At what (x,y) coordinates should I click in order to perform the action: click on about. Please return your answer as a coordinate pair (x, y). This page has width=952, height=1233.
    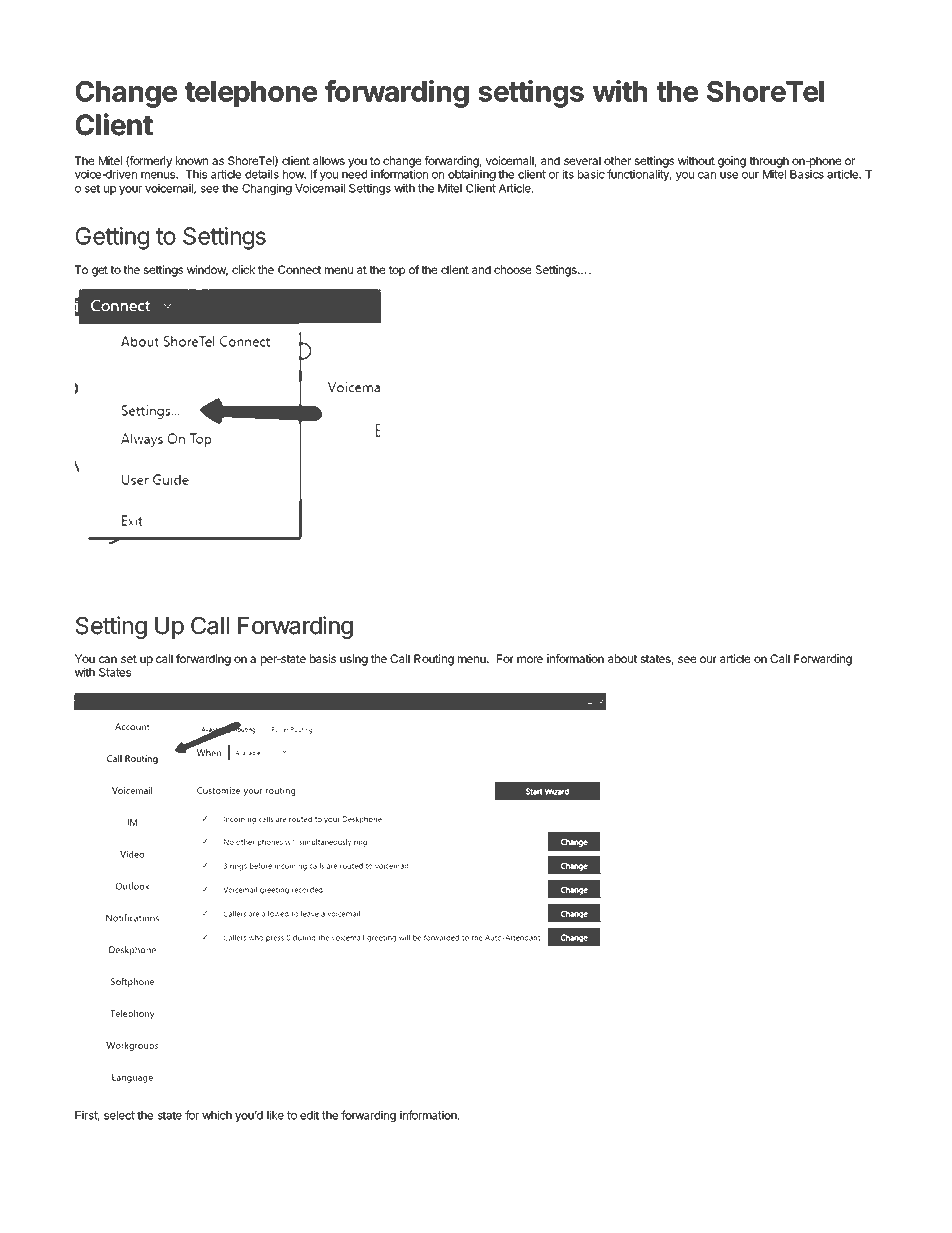
    Looking at the image, I should click on (622, 658).
